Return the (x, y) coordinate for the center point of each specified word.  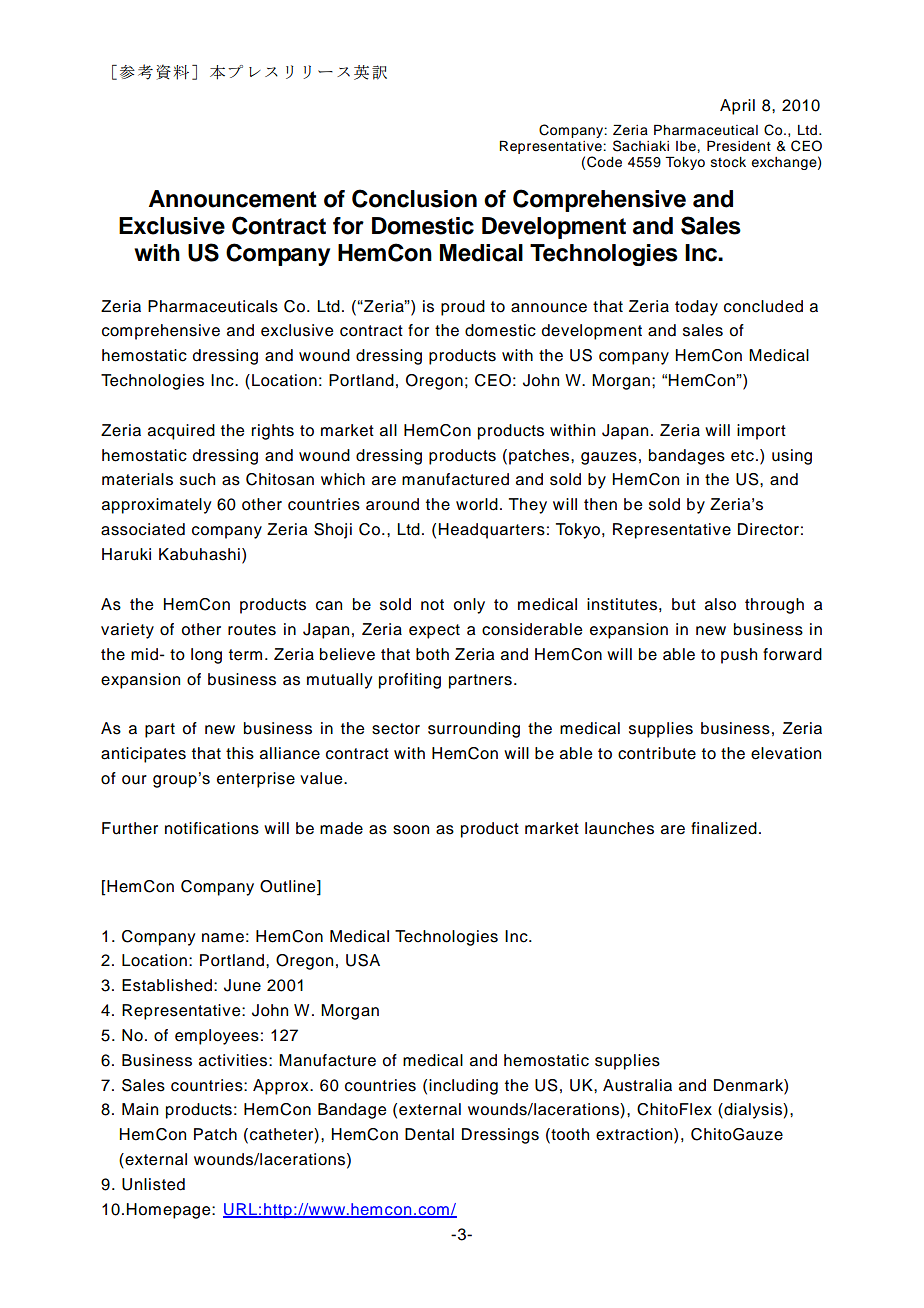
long (206, 656)
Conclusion (414, 198)
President (739, 146)
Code (604, 162)
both (432, 654)
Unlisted (153, 1184)
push (739, 656)
